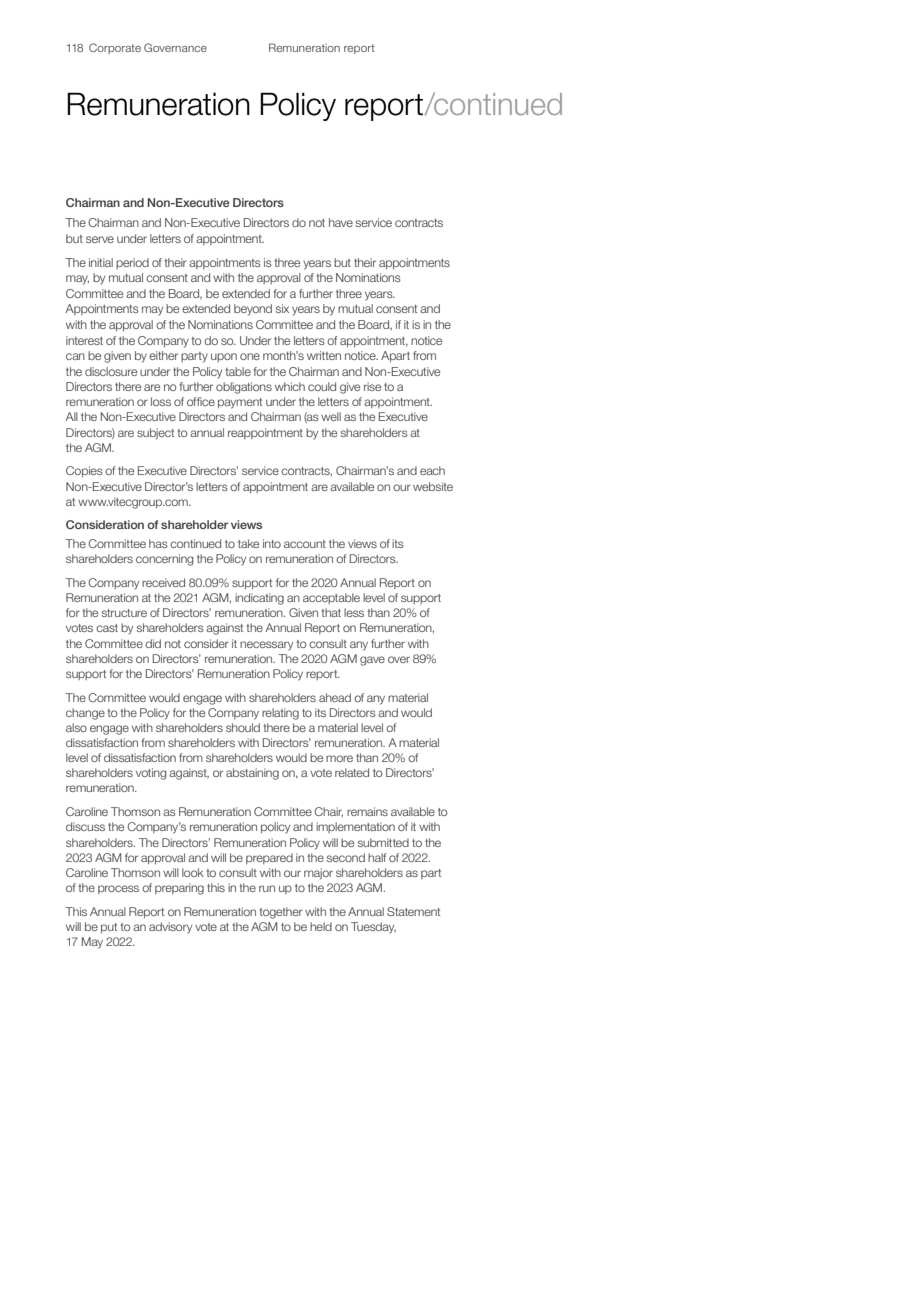  Describe the element at coordinates (84, 471) in the image. I see `Copies` at that location.
